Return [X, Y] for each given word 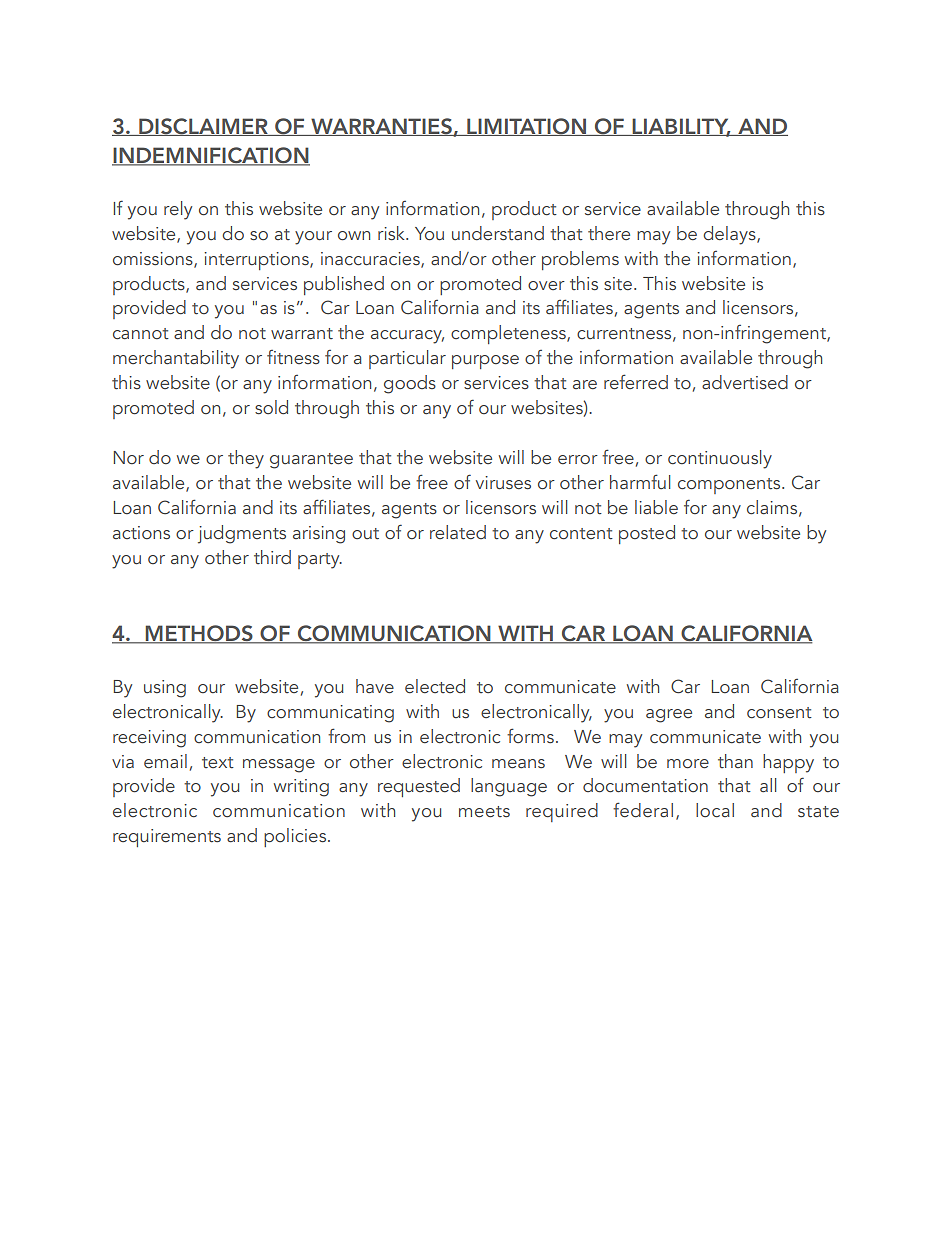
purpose [485, 362]
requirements [167, 838]
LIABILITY [680, 127]
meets [484, 812]
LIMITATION [526, 127]
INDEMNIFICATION [211, 156]
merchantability [176, 359]
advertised [745, 382]
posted [647, 534]
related [458, 532]
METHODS [199, 634]
